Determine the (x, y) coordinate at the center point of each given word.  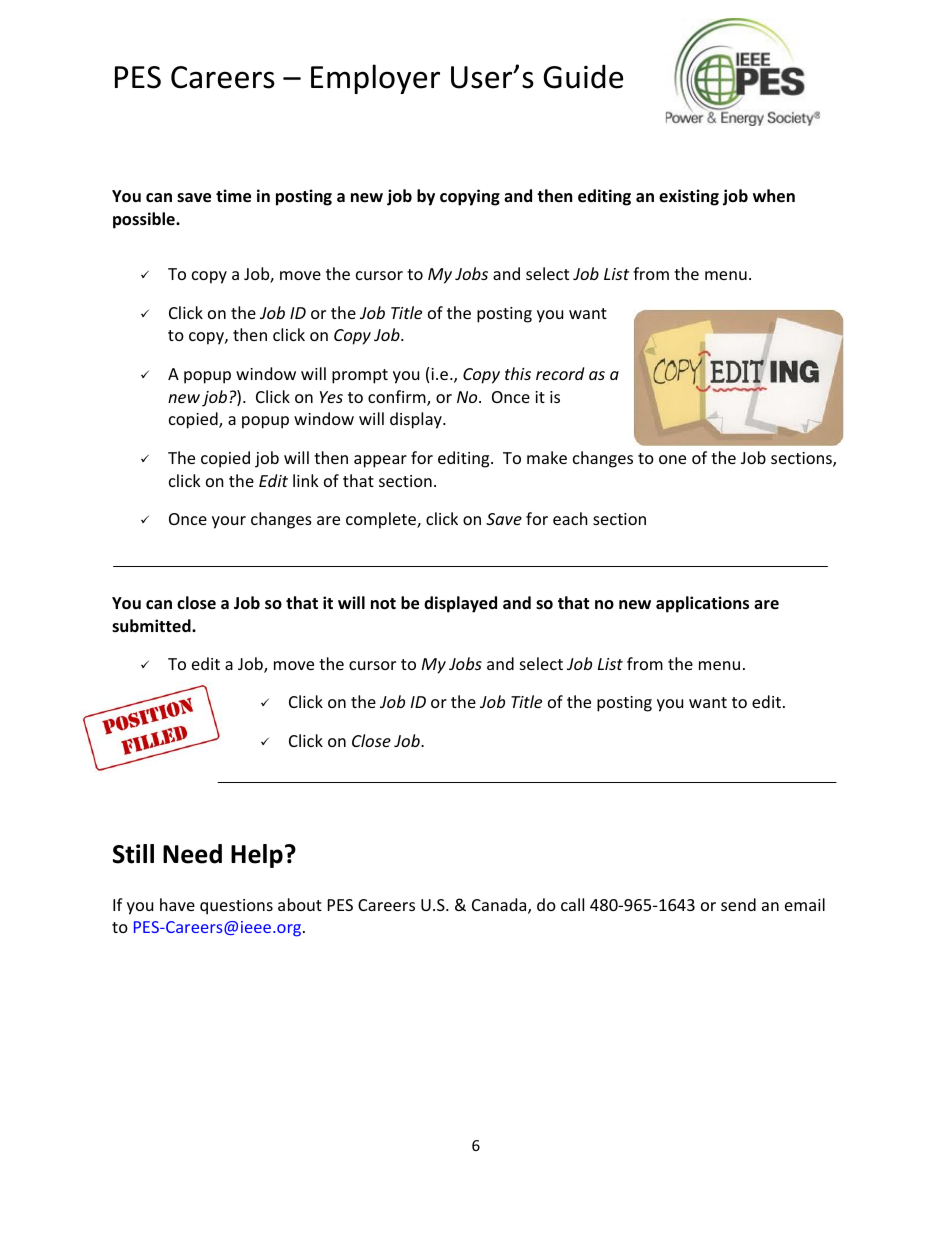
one (672, 459)
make (547, 457)
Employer (375, 79)
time (233, 196)
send (738, 904)
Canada (500, 906)
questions (236, 907)
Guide (583, 76)
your (229, 522)
